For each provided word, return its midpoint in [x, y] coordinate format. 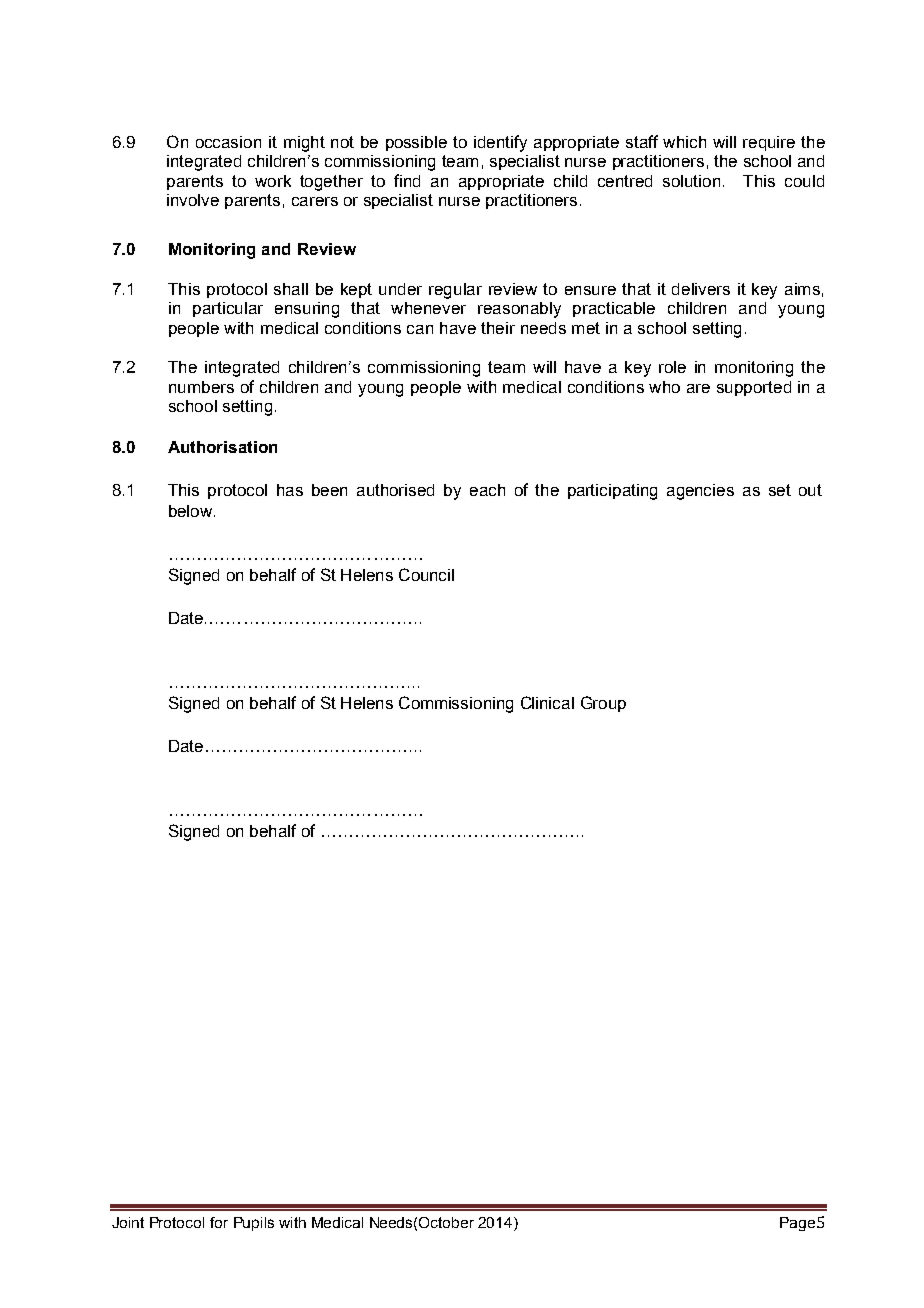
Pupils [254, 1224]
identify [500, 143]
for [219, 1222]
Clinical [547, 702]
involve [193, 200]
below [192, 511]
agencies [700, 492]
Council [426, 574]
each [487, 490]
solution [691, 181]
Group [603, 704]
